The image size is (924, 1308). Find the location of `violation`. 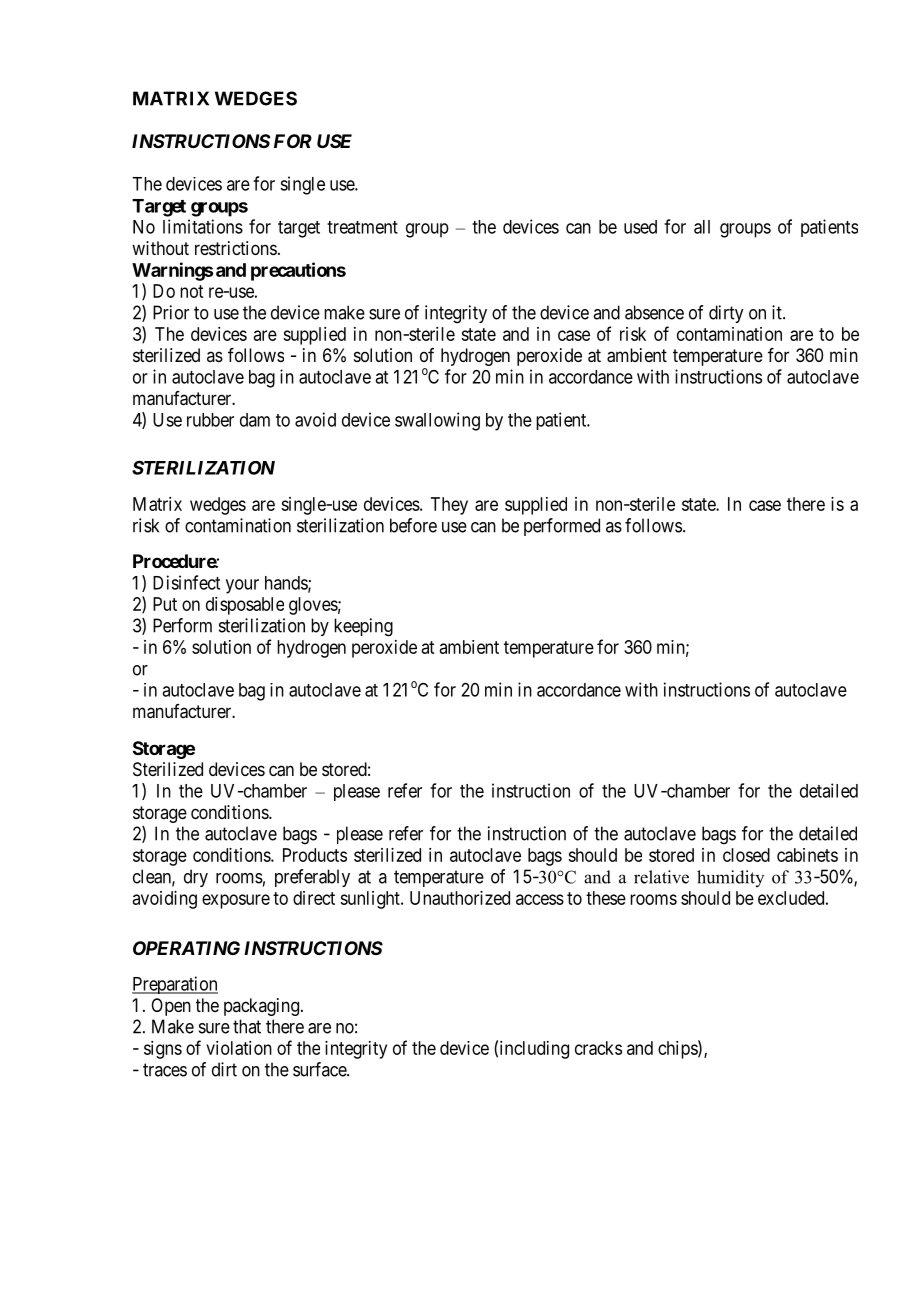

violation is located at coordinates (239, 1048).
